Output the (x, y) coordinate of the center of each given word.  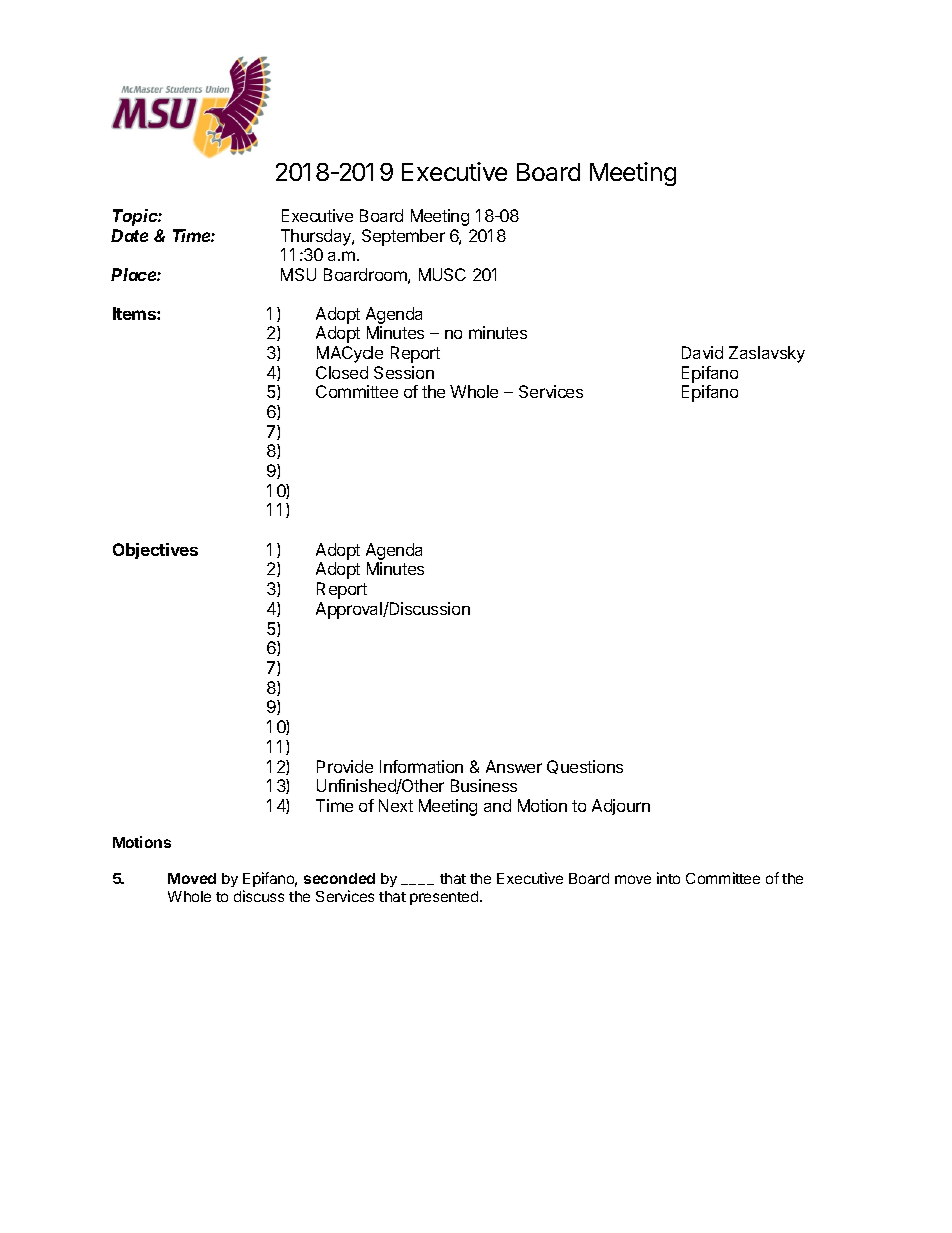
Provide (345, 766)
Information (421, 766)
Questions (585, 767)
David (702, 352)
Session (404, 372)
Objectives (155, 551)
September (403, 237)
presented (445, 898)
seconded (339, 878)
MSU (298, 274)
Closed (342, 372)
